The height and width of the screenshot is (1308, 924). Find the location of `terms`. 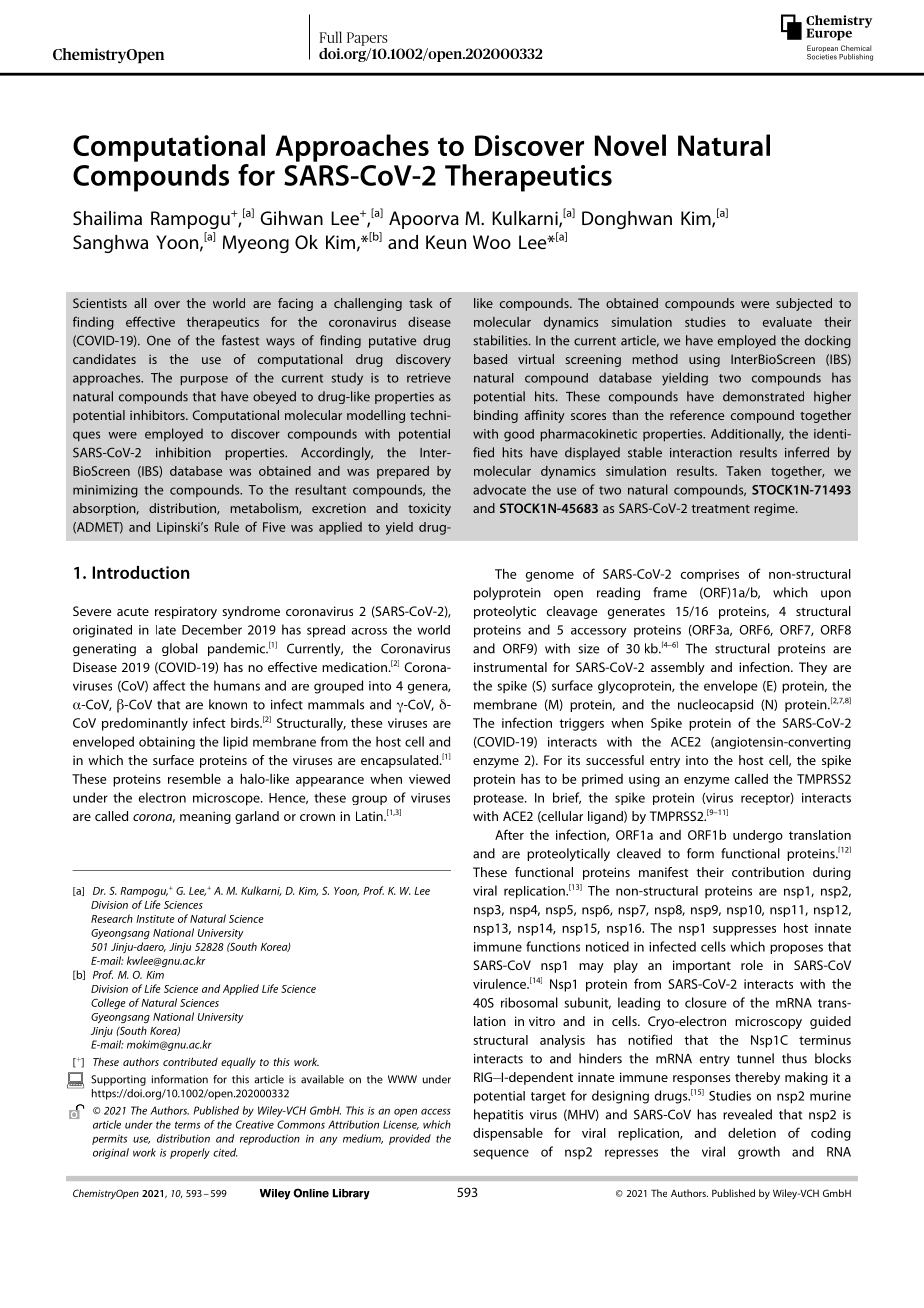

terms is located at coordinates (187, 1125).
